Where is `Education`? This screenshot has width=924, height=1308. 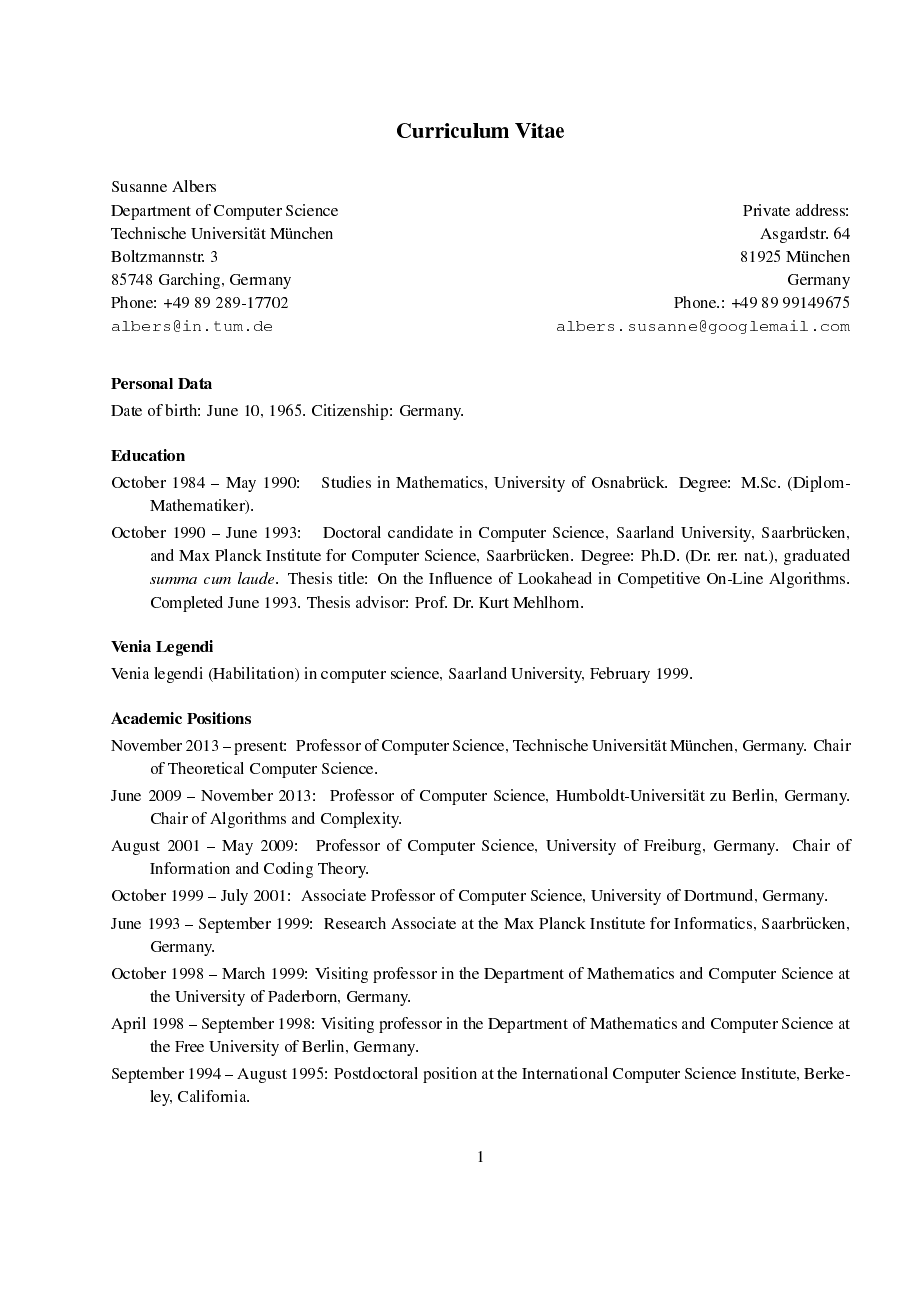
Education is located at coordinates (148, 455).
